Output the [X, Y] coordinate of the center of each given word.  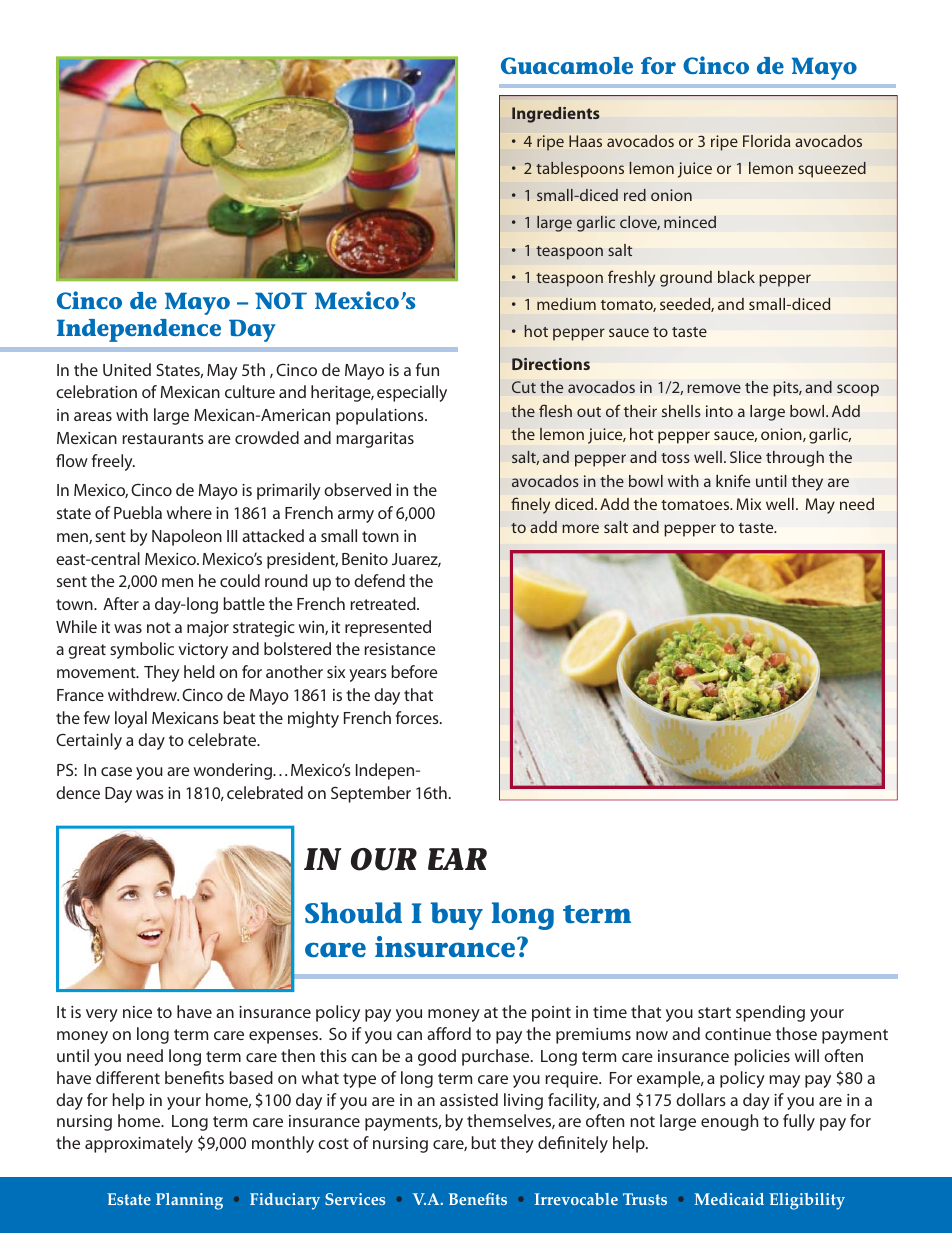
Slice [746, 457]
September [371, 794]
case [116, 771]
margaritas [375, 440]
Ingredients [556, 115]
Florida [766, 141]
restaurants [163, 438]
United [127, 369]
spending [770, 1013]
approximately [139, 1144]
